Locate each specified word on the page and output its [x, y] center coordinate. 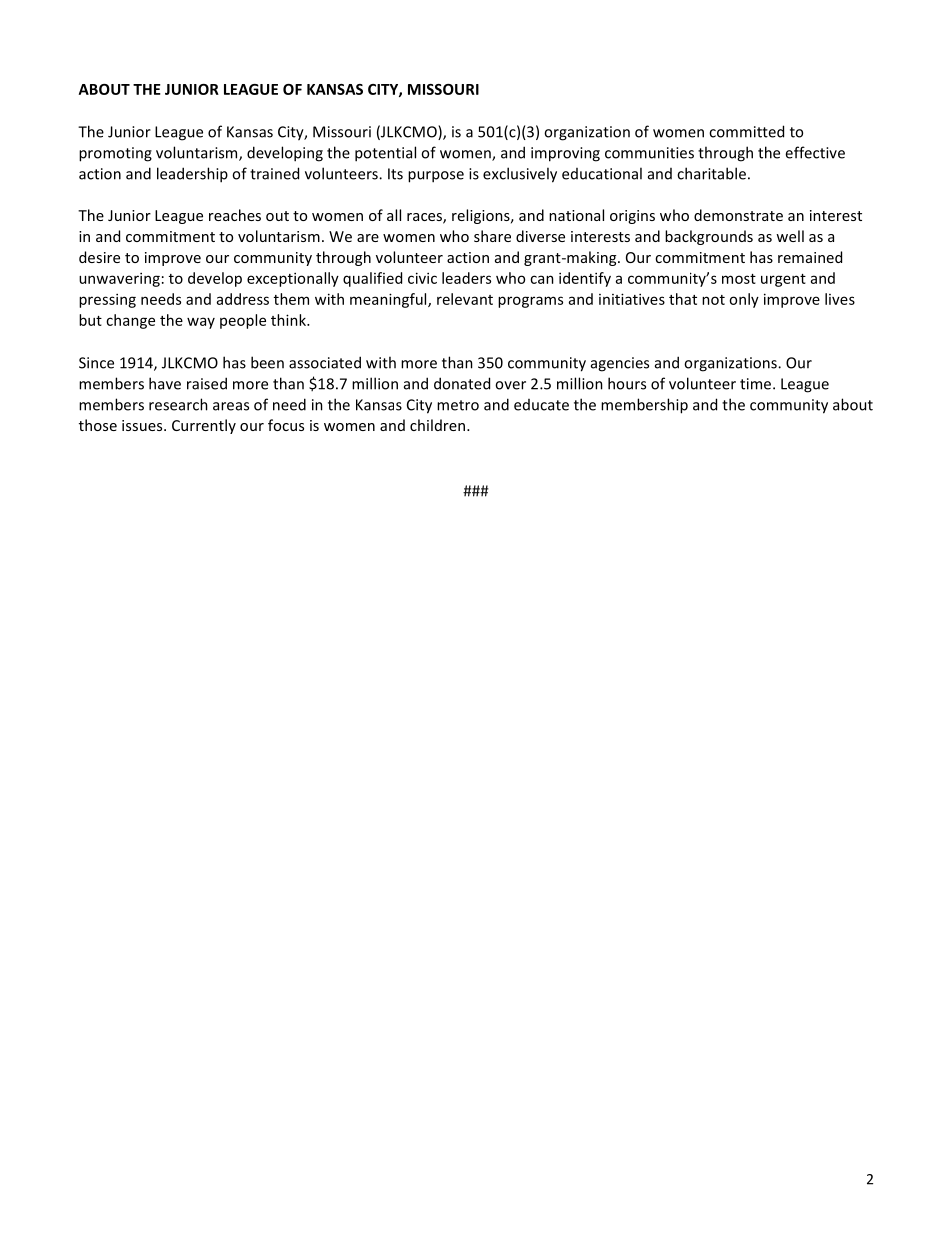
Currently [204, 426]
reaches [235, 215]
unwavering [119, 279]
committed [746, 131]
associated [325, 362]
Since [96, 363]
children [437, 425]
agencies [620, 364]
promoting [115, 154]
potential [385, 154]
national [576, 215]
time [757, 384]
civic [422, 278]
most [739, 279]
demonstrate [738, 215]
